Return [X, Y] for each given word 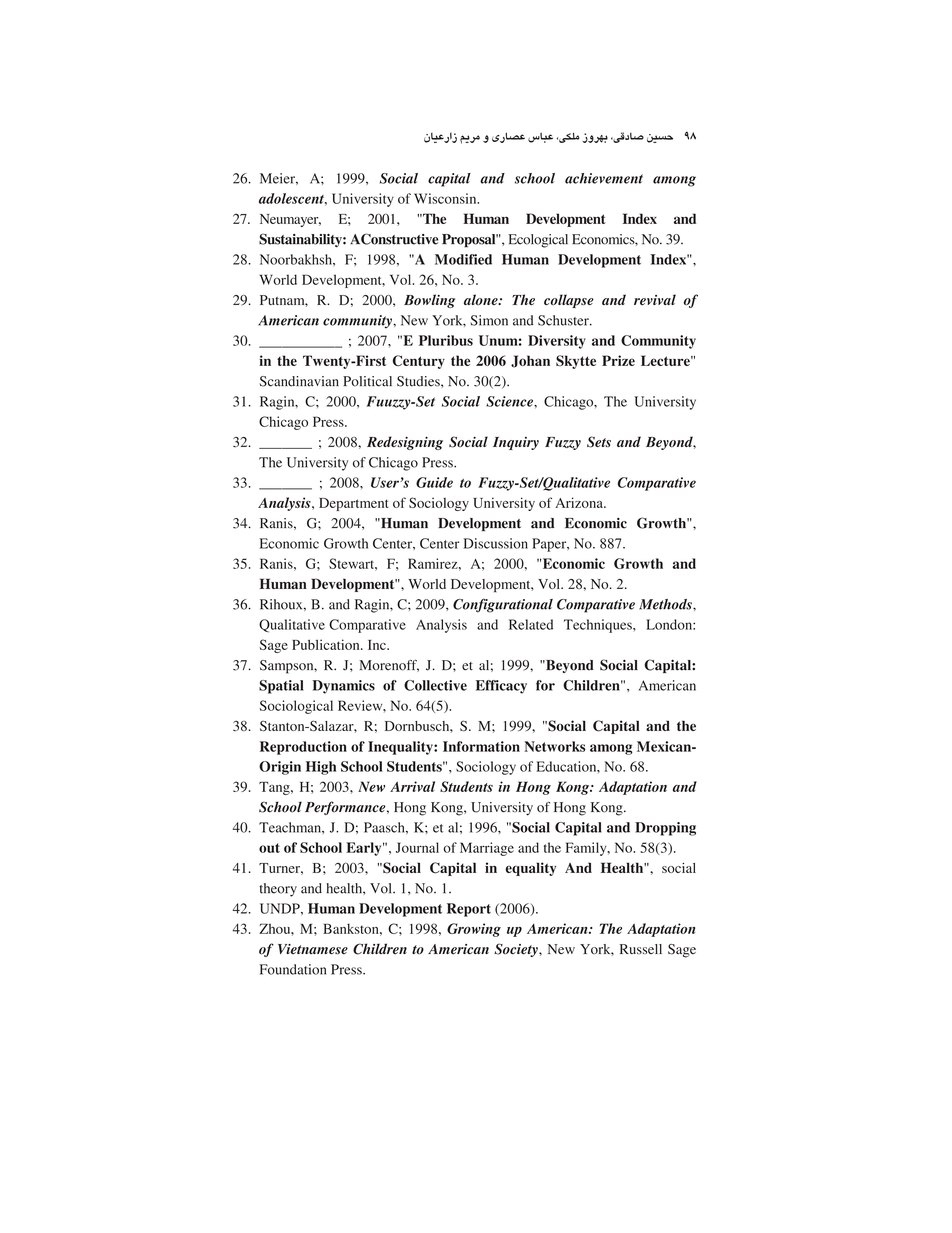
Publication [327, 644]
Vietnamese [313, 949]
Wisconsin [446, 198]
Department [354, 504]
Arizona [580, 502]
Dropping [665, 829]
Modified [463, 259]
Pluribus [446, 340]
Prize [618, 360]
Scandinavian [299, 381]
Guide [434, 482]
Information [481, 746]
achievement [604, 178]
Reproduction [303, 748]
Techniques [599, 626]
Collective [435, 685]
